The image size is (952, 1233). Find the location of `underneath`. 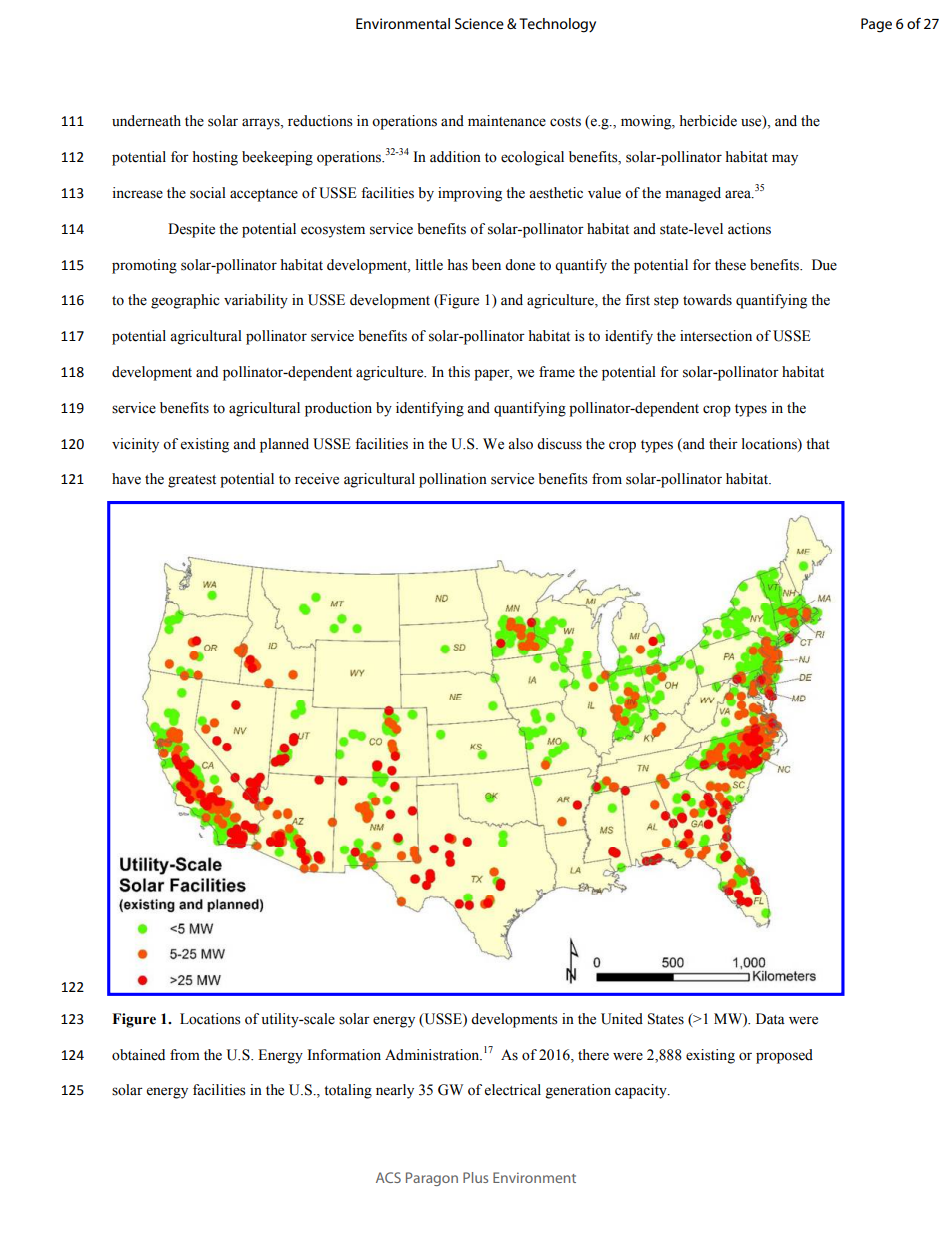

underneath is located at coordinates (146, 121).
